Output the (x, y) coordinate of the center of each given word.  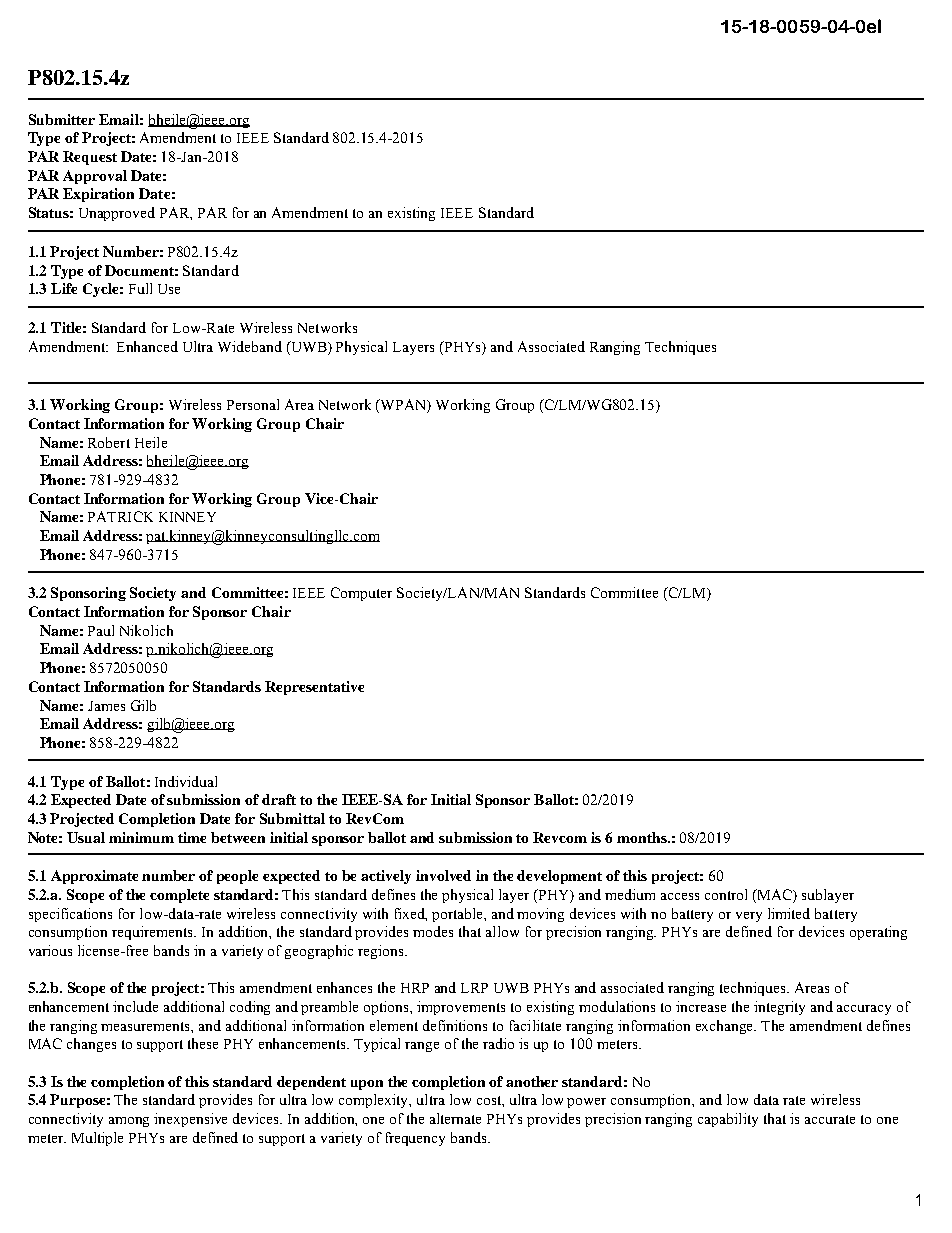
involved (443, 875)
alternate (455, 1118)
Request (90, 158)
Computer (361, 594)
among (129, 1122)
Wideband (250, 346)
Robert (109, 442)
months (643, 837)
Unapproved (117, 214)
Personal (253, 404)
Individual (186, 781)
